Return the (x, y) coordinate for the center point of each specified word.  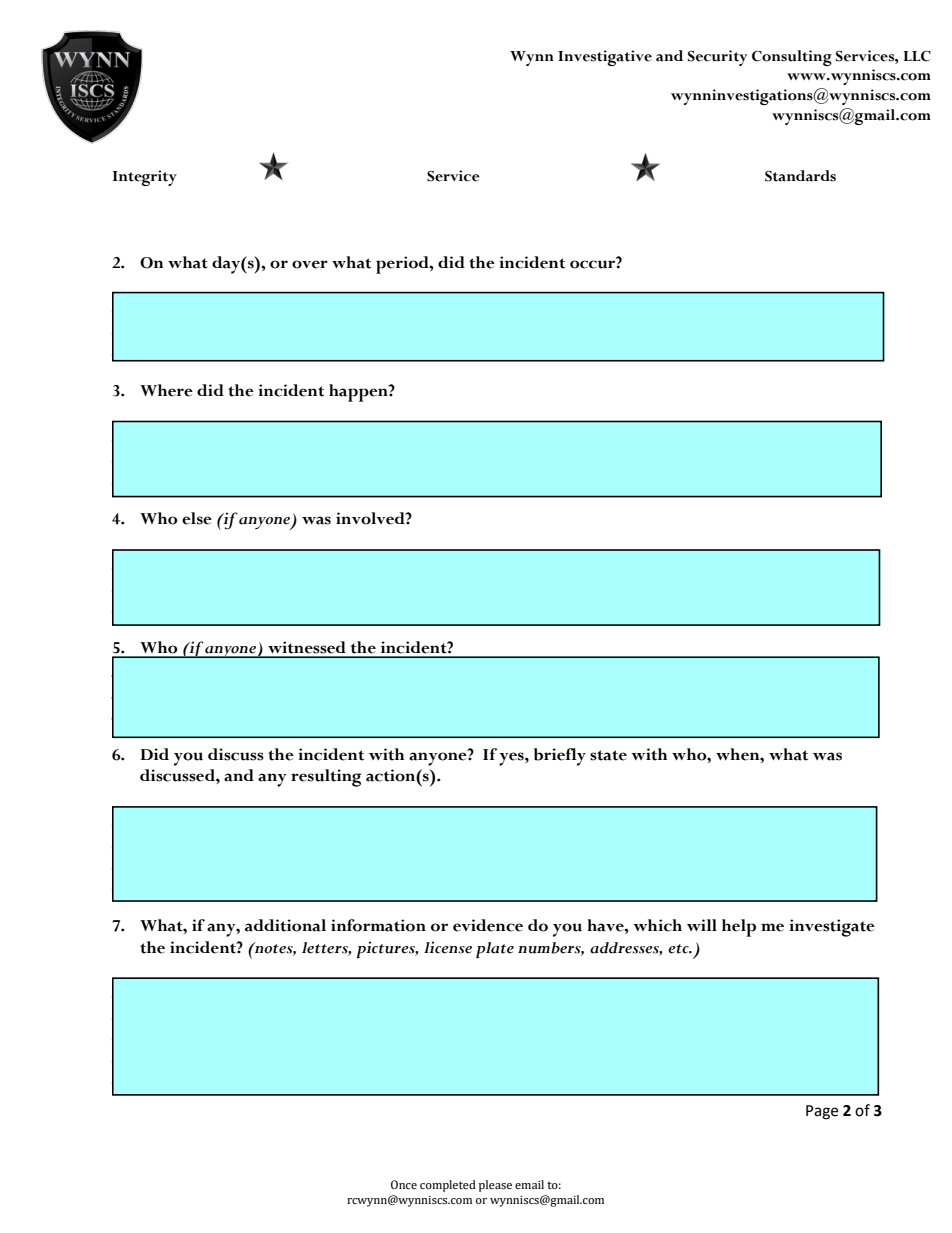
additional (285, 925)
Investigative (605, 58)
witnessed (307, 647)
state (608, 755)
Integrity (145, 178)
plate (495, 950)
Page (822, 1112)
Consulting (792, 58)
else (197, 518)
